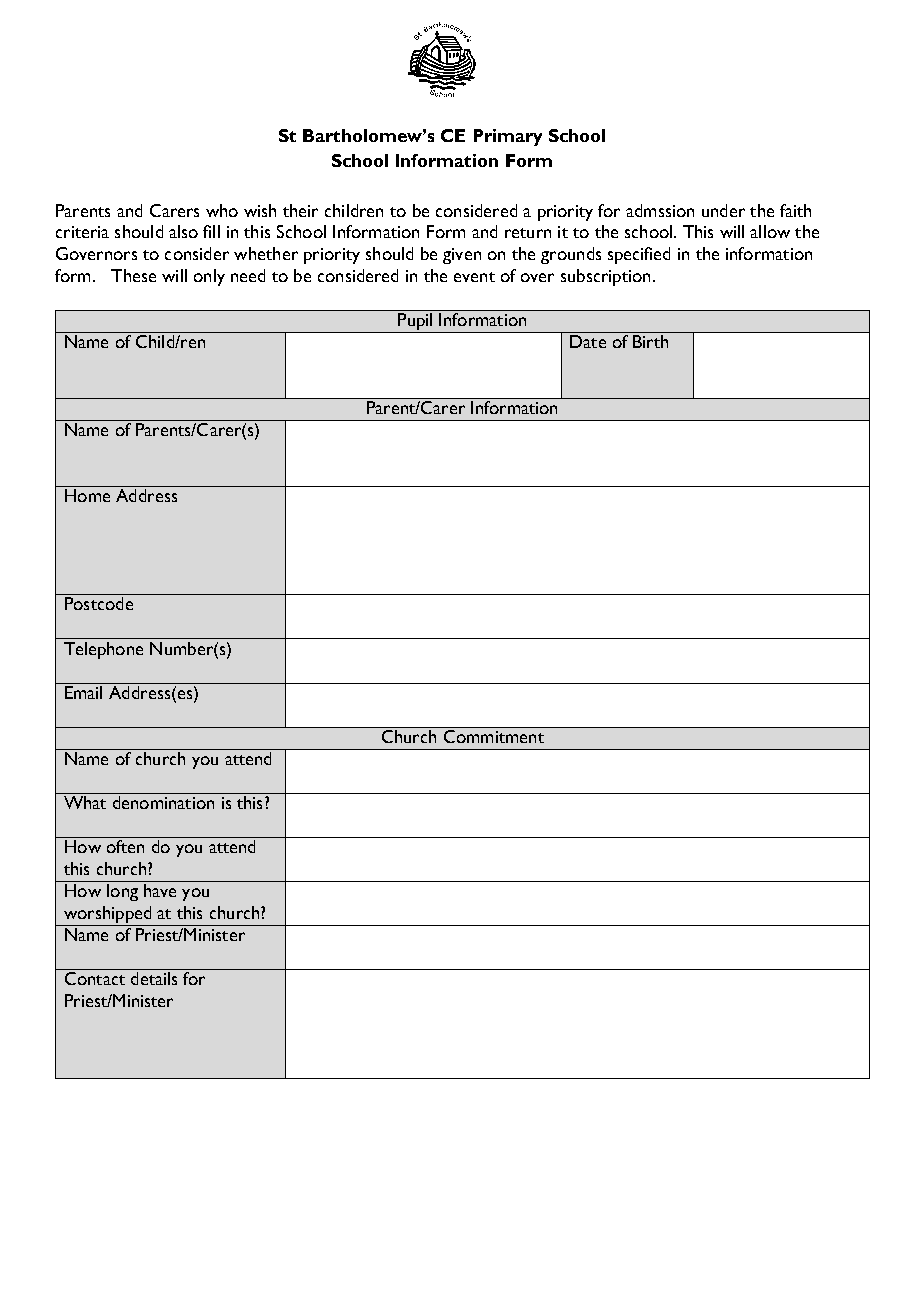  I want to click on under, so click(723, 210).
